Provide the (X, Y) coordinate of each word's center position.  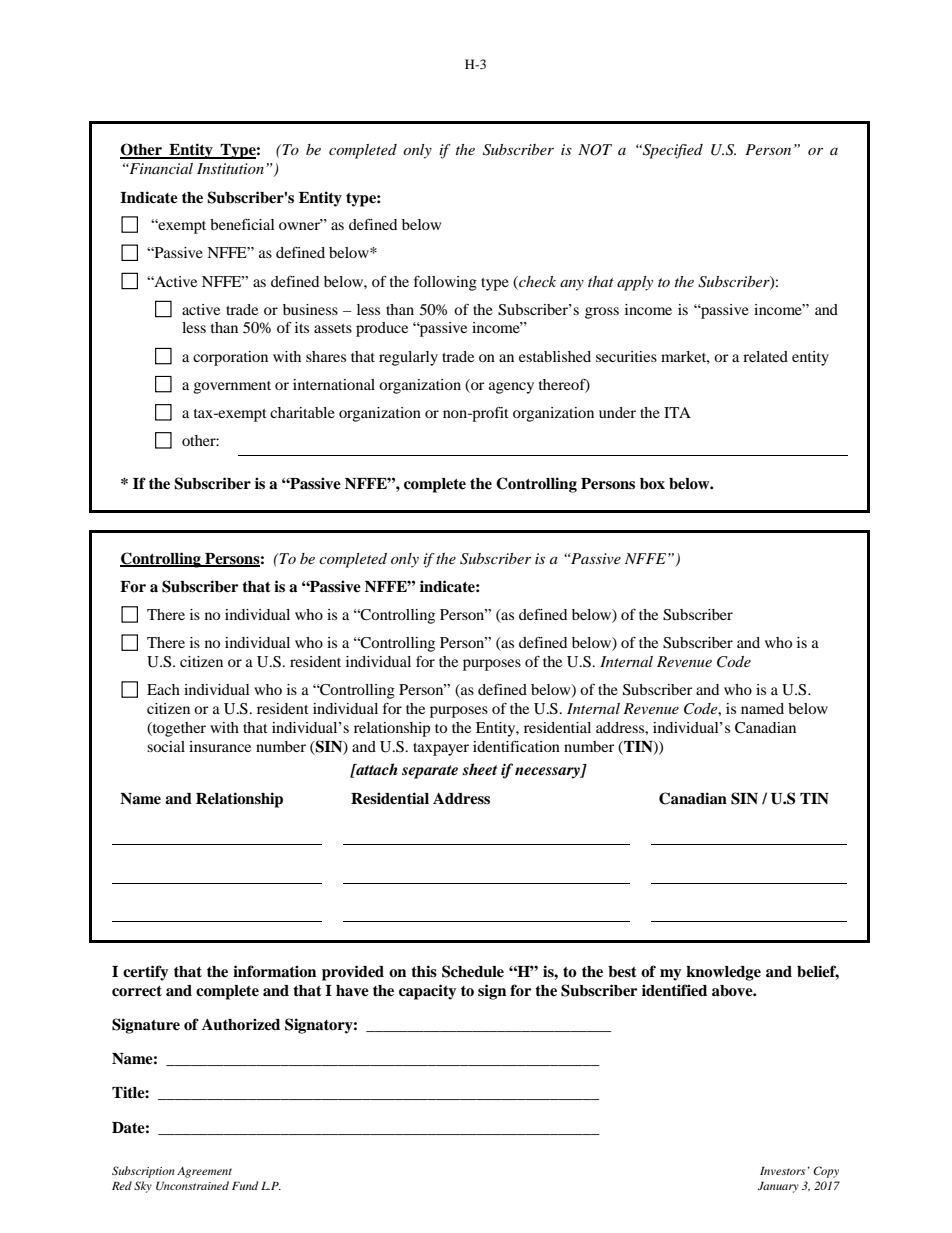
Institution (230, 168)
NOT (595, 150)
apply (635, 283)
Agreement (204, 1172)
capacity (427, 992)
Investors (783, 1170)
